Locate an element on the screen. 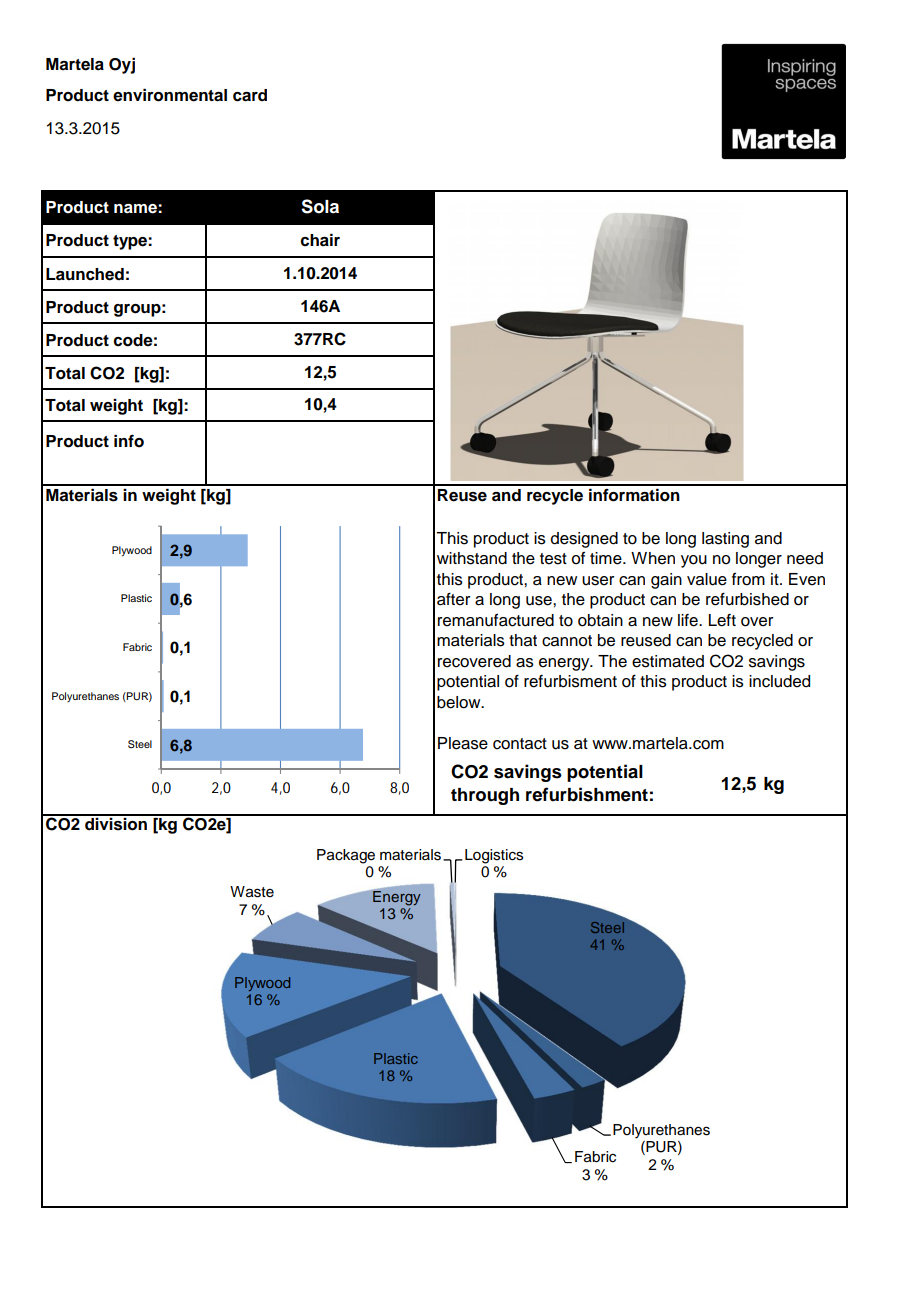 Image resolution: width=924 pixels, height=1308 pixels. test is located at coordinates (553, 559).
